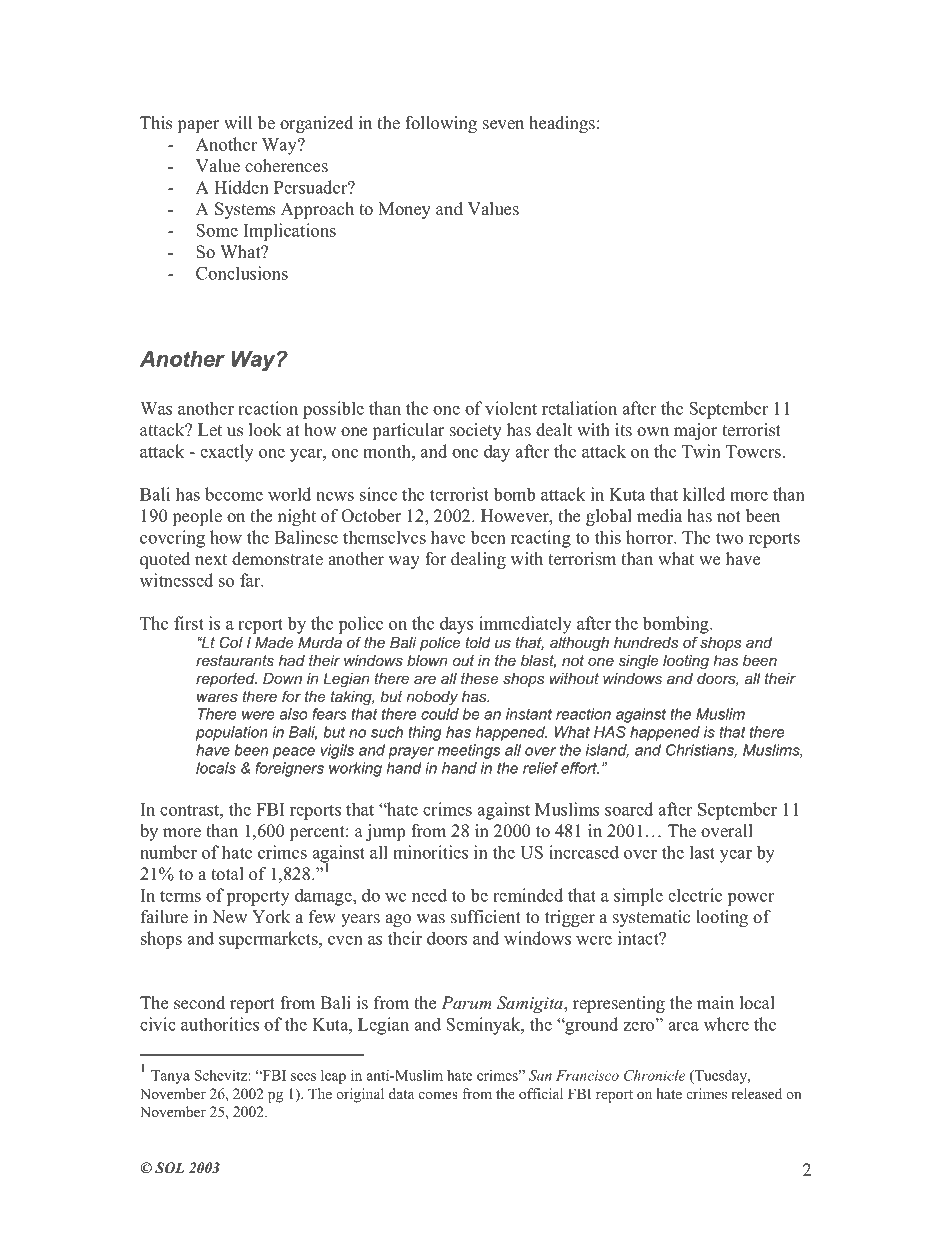  I want to click on total, so click(227, 874).
